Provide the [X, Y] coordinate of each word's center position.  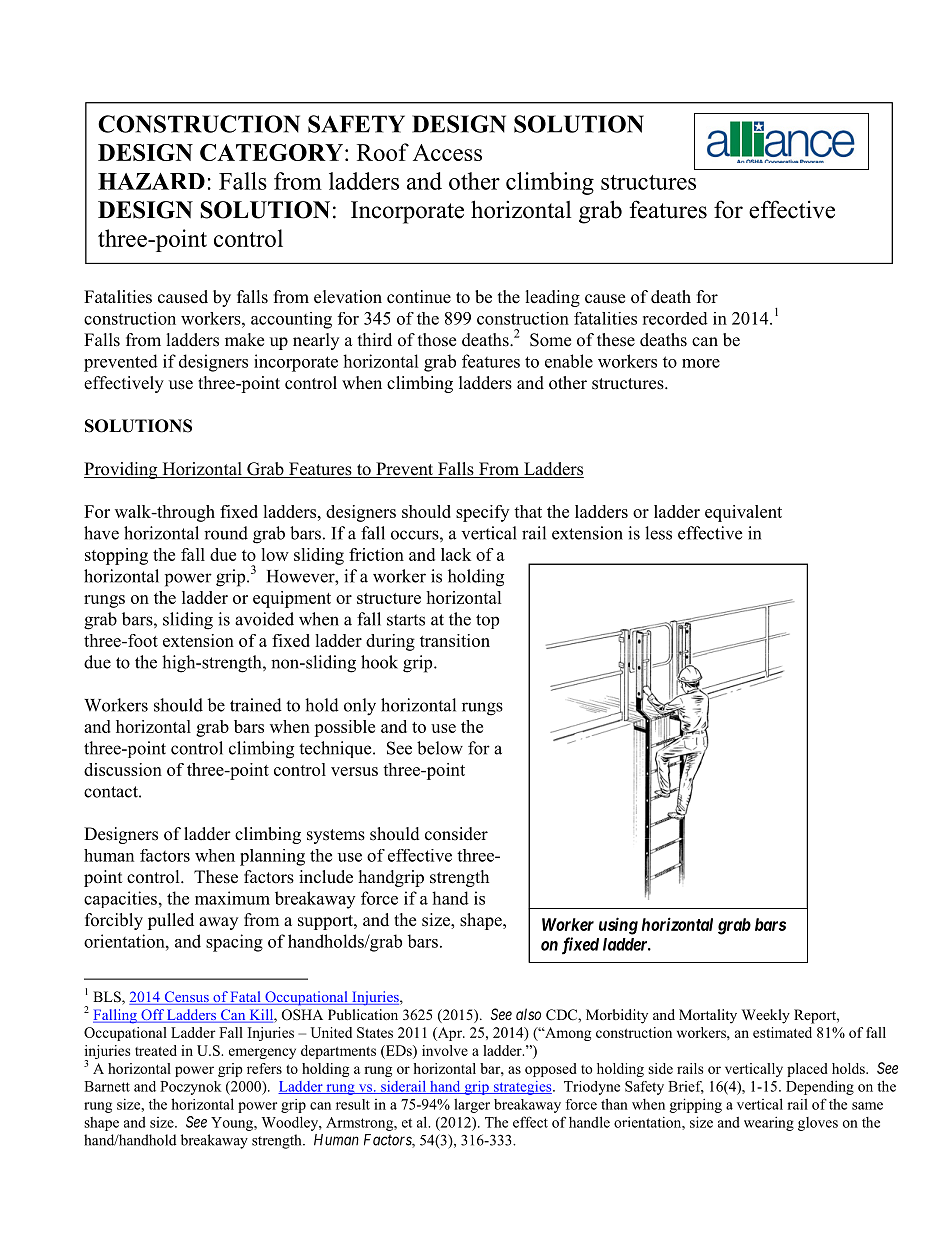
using [618, 926]
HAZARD [151, 181]
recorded [675, 318]
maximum [232, 898]
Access [447, 152]
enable [569, 361]
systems [336, 836]
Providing [122, 470]
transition [455, 640]
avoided [264, 619]
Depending [820, 1087]
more [701, 363]
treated [156, 1050]
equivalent [743, 513]
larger [472, 1105]
